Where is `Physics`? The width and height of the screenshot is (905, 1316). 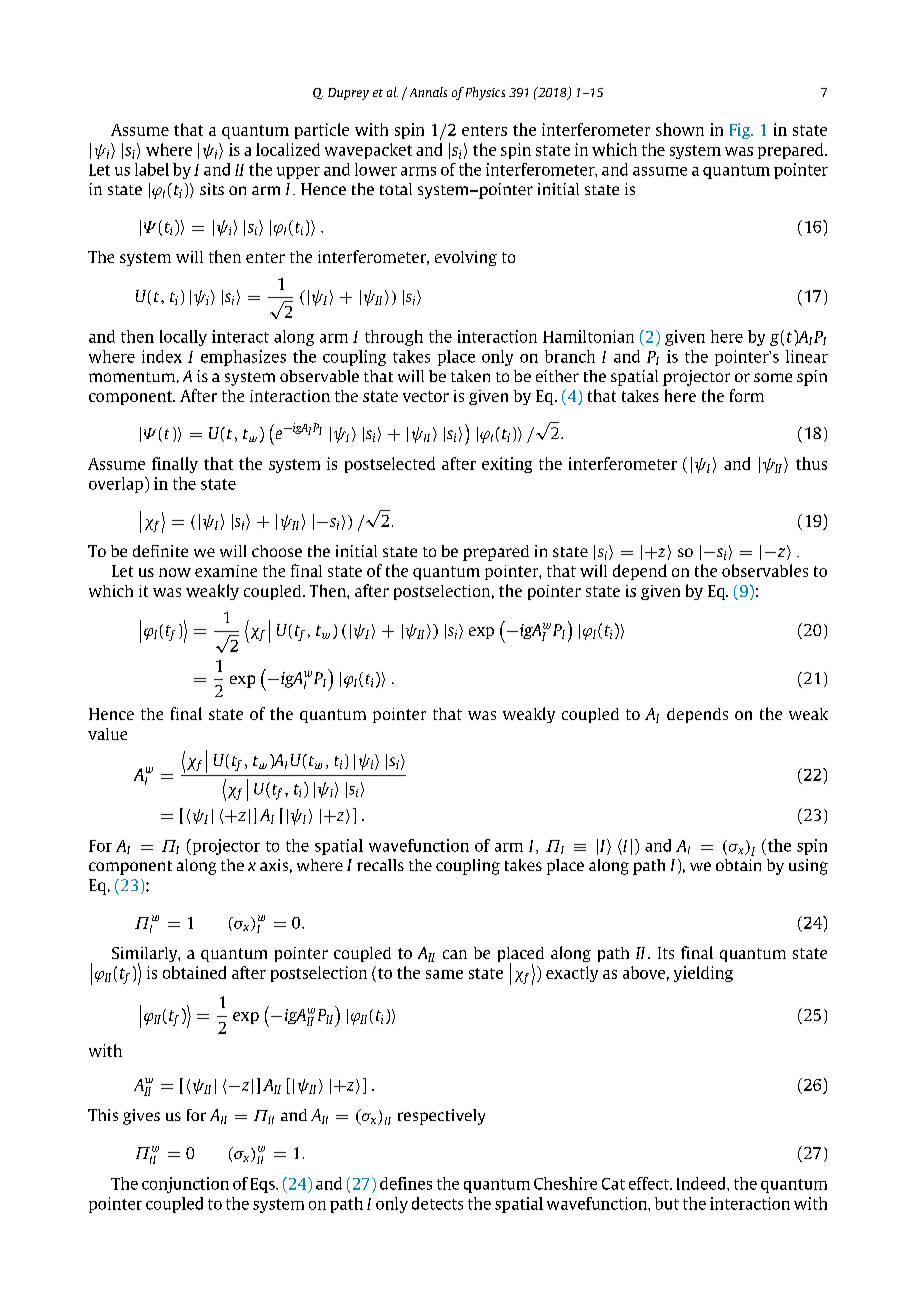
Physics is located at coordinates (485, 93).
